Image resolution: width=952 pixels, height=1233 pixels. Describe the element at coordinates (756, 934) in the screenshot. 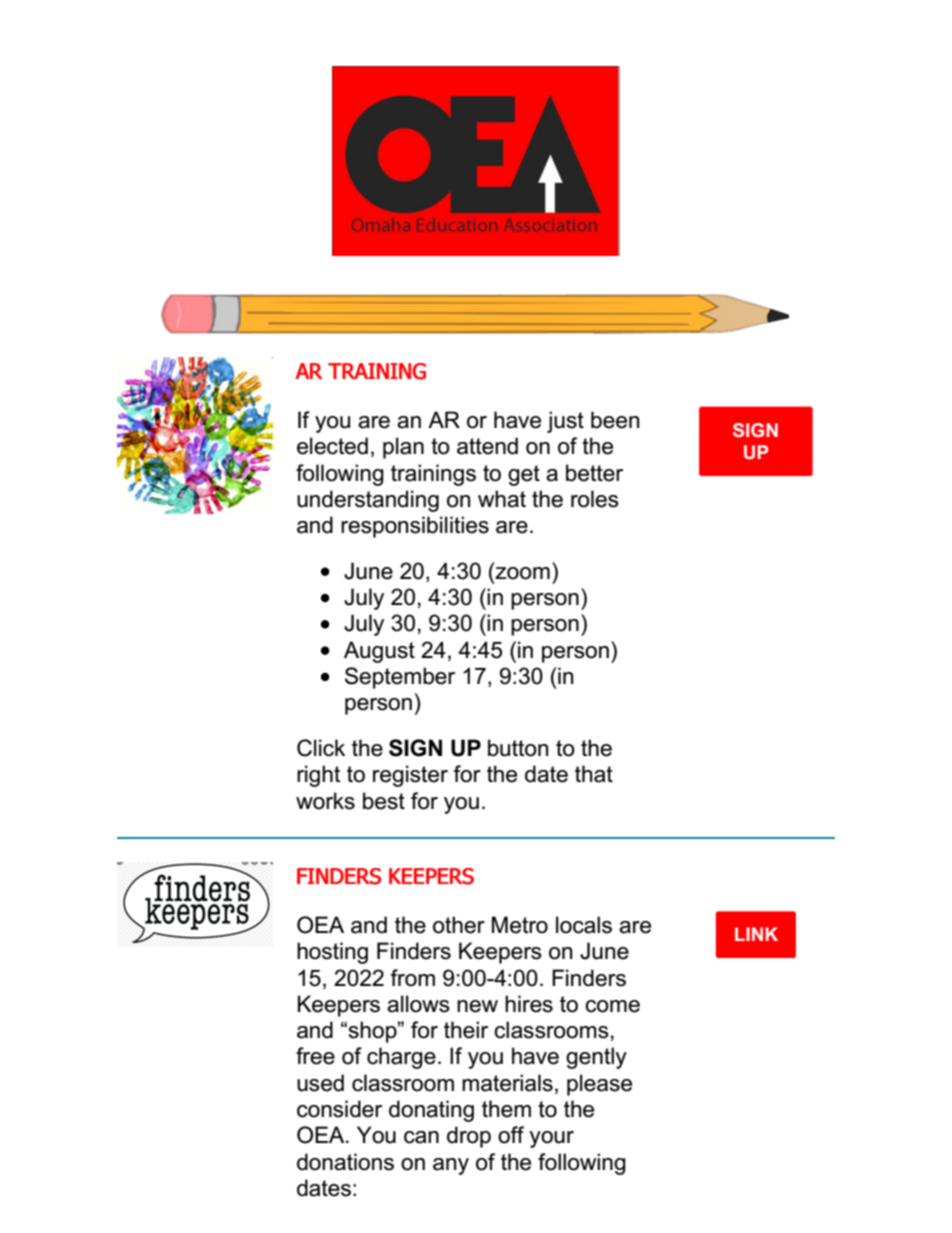

I see `LINK` at that location.
